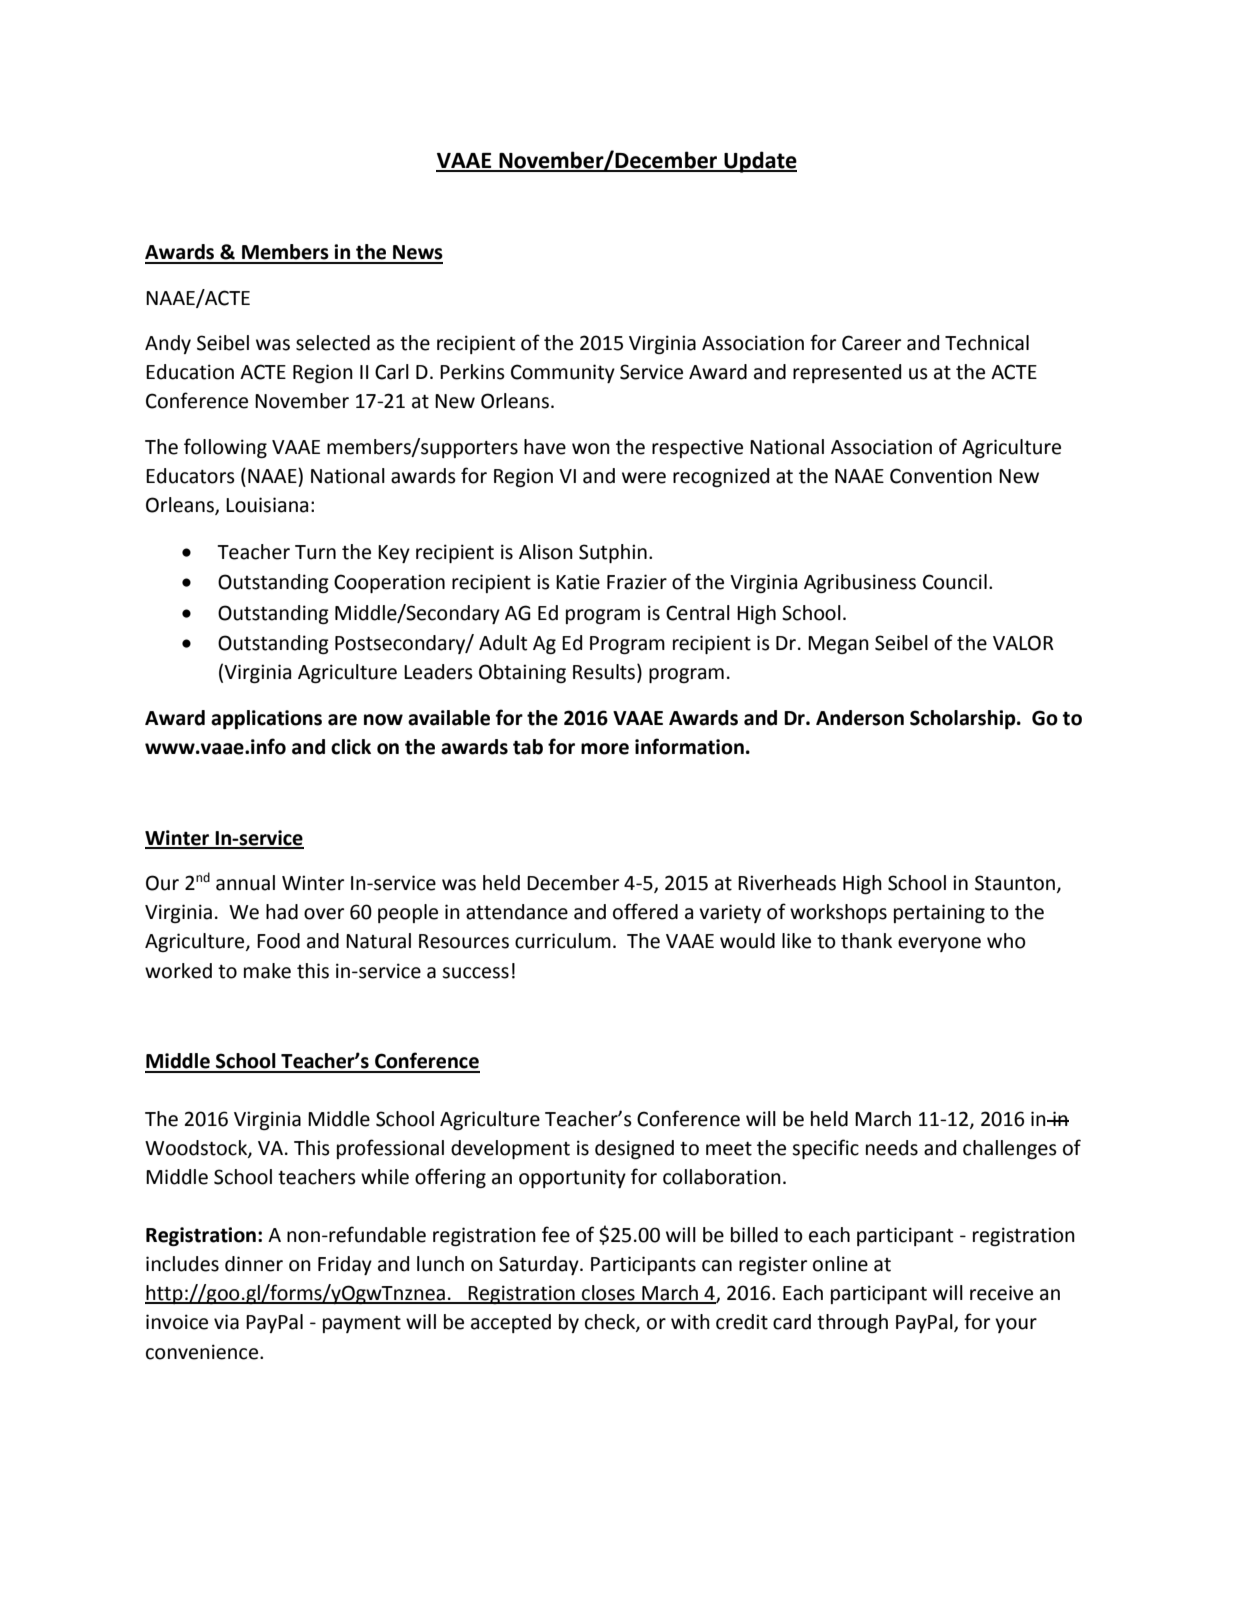 Image resolution: width=1234 pixels, height=1597 pixels. I want to click on selected, so click(333, 343).
